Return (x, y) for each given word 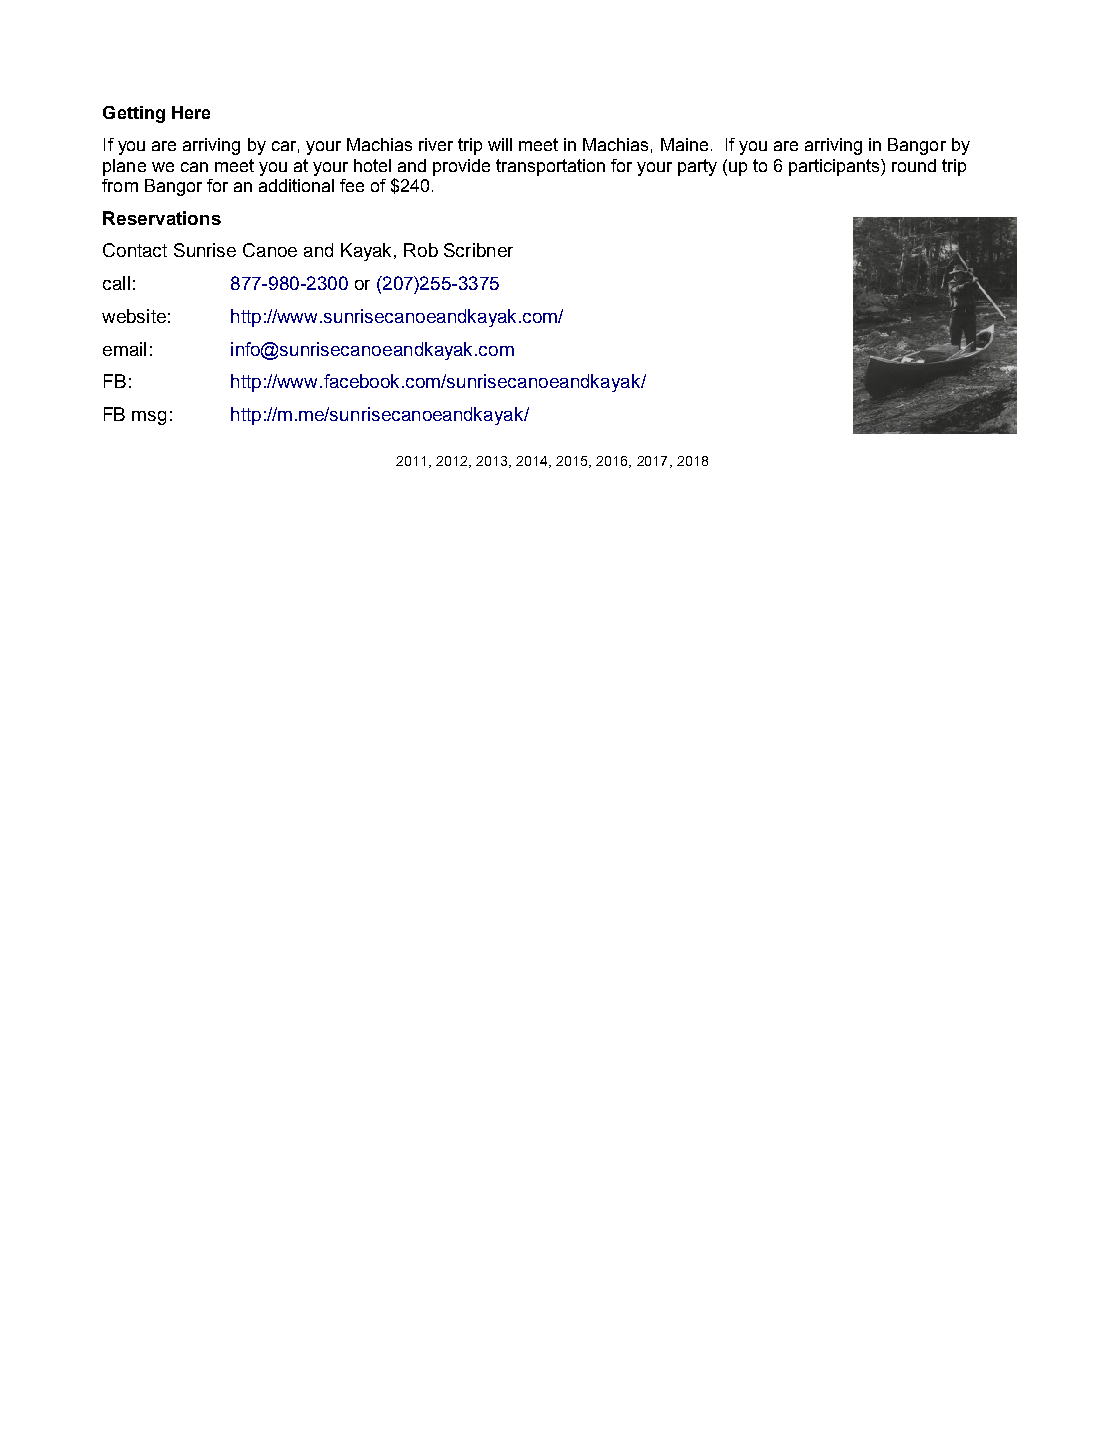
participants (835, 167)
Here (191, 112)
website (134, 316)
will (500, 144)
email (124, 349)
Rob (421, 250)
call (116, 283)
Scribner (478, 250)
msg (149, 418)
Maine (684, 144)
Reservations (162, 218)
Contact (135, 250)
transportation (550, 167)
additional (296, 185)
